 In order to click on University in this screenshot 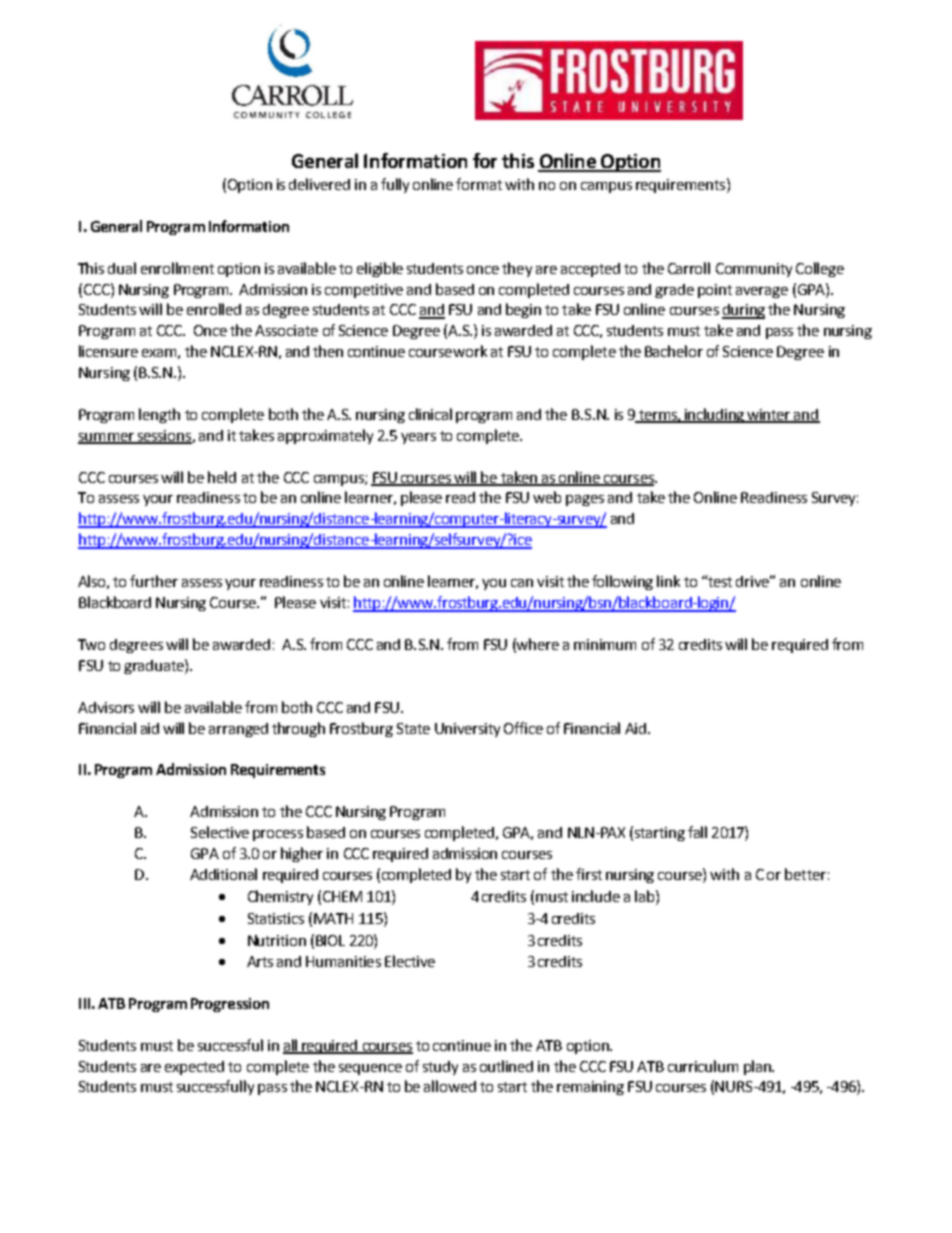, I will do `click(467, 730)`.
